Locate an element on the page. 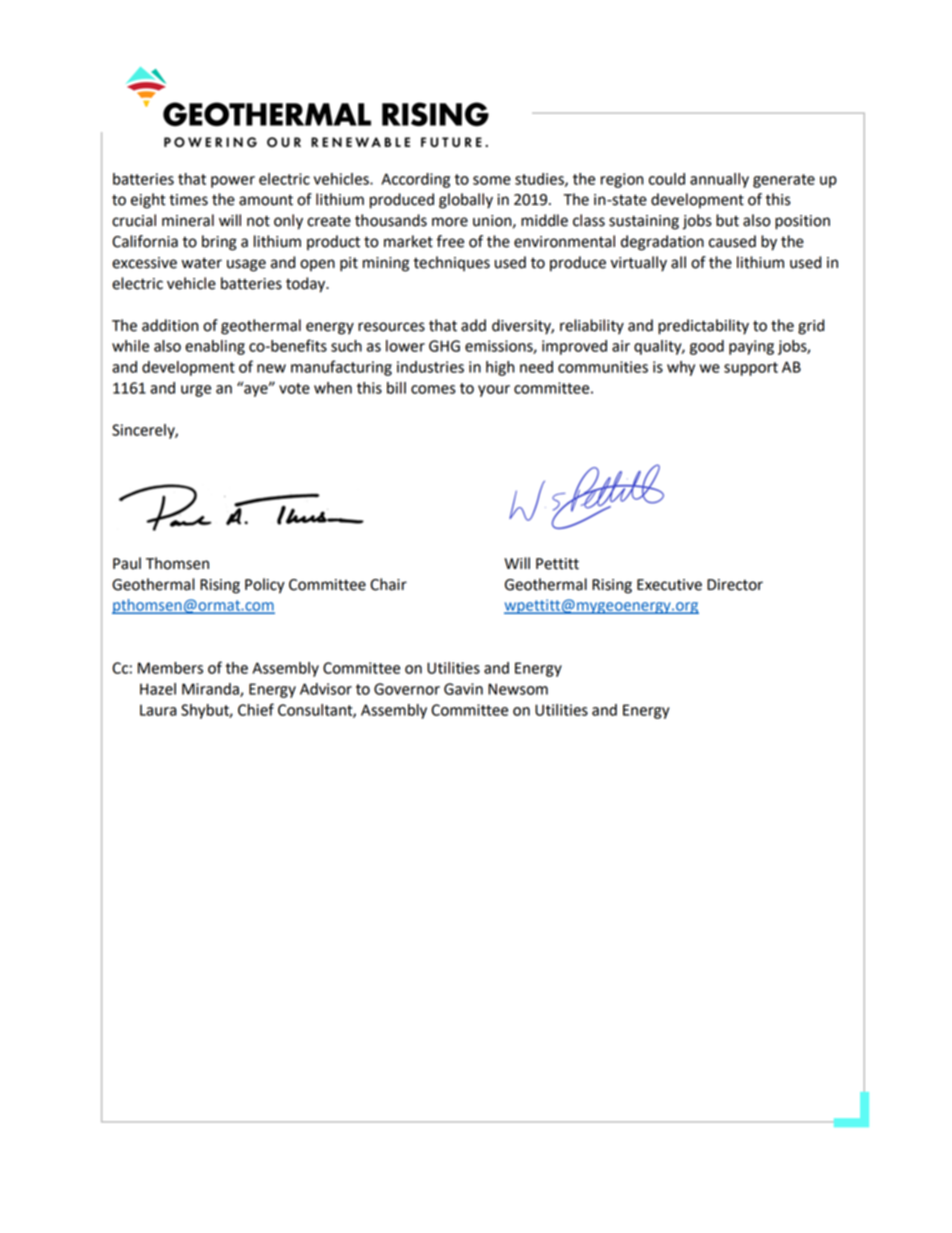 Image resolution: width=952 pixels, height=1233 pixels. support is located at coordinates (751, 369).
